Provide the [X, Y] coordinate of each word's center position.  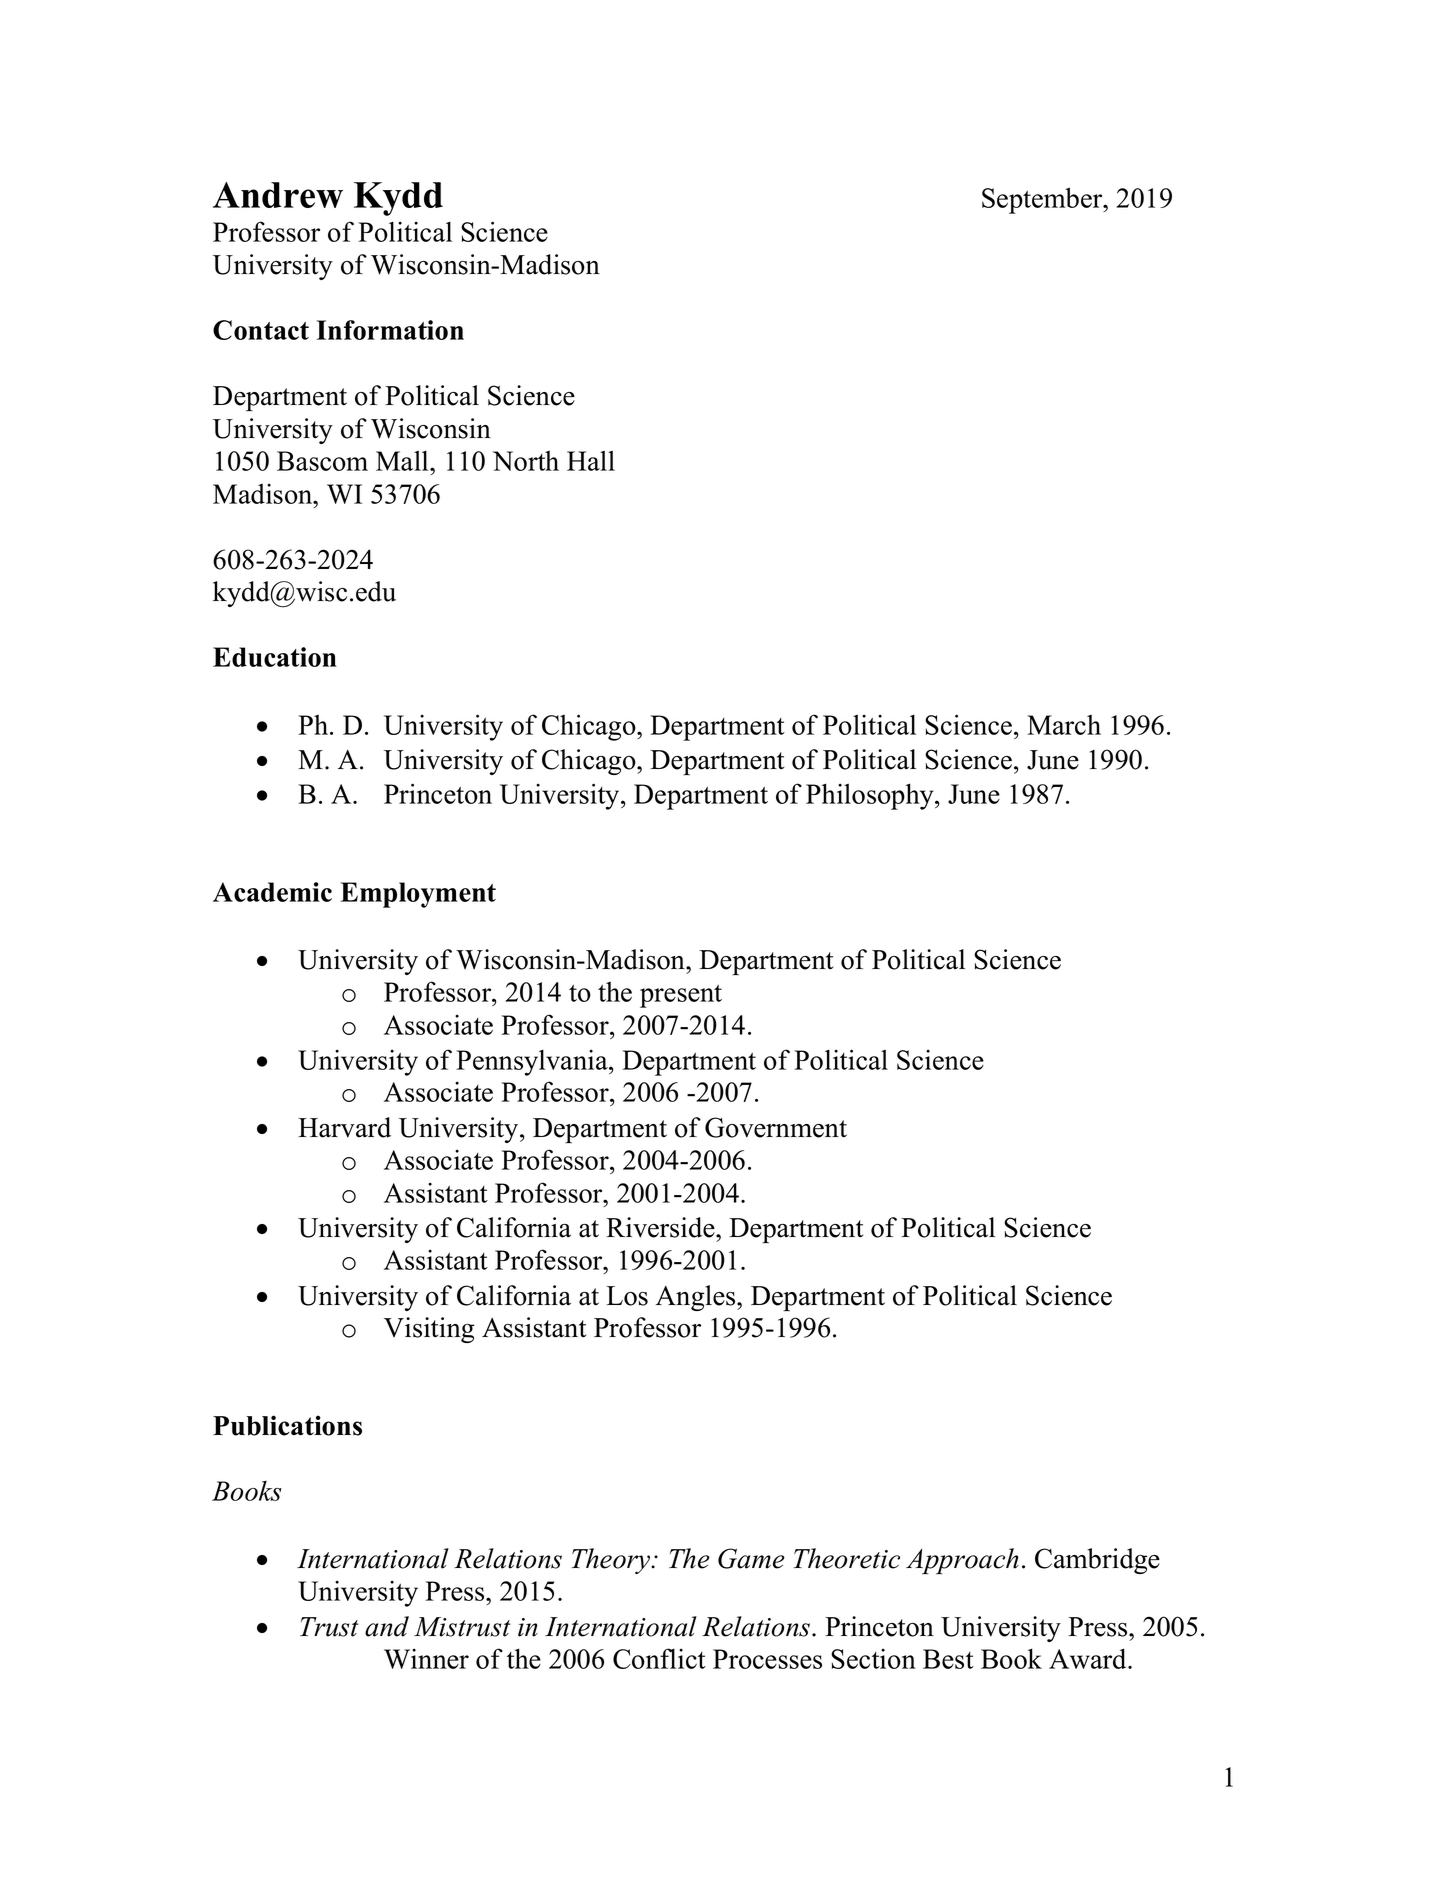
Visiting [429, 1330]
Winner [426, 1658]
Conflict [659, 1658]
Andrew [278, 195]
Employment [418, 895]
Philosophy [871, 796]
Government [776, 1127]
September [1043, 200]
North [526, 461]
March [1064, 725]
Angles [697, 1298]
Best [948, 1659]
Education [275, 657]
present [681, 996]
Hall [591, 460]
